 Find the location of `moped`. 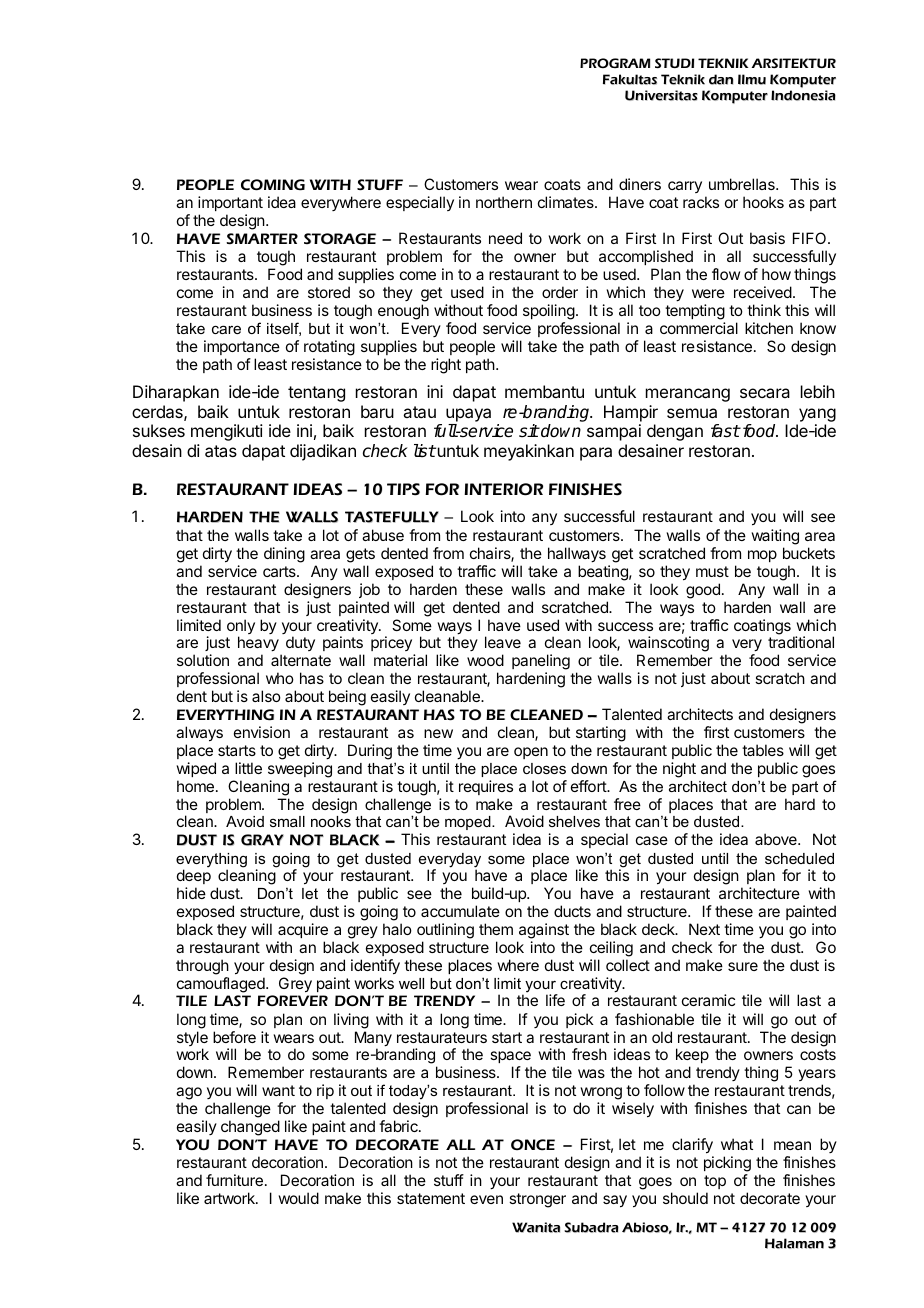

moped is located at coordinates (469, 823).
